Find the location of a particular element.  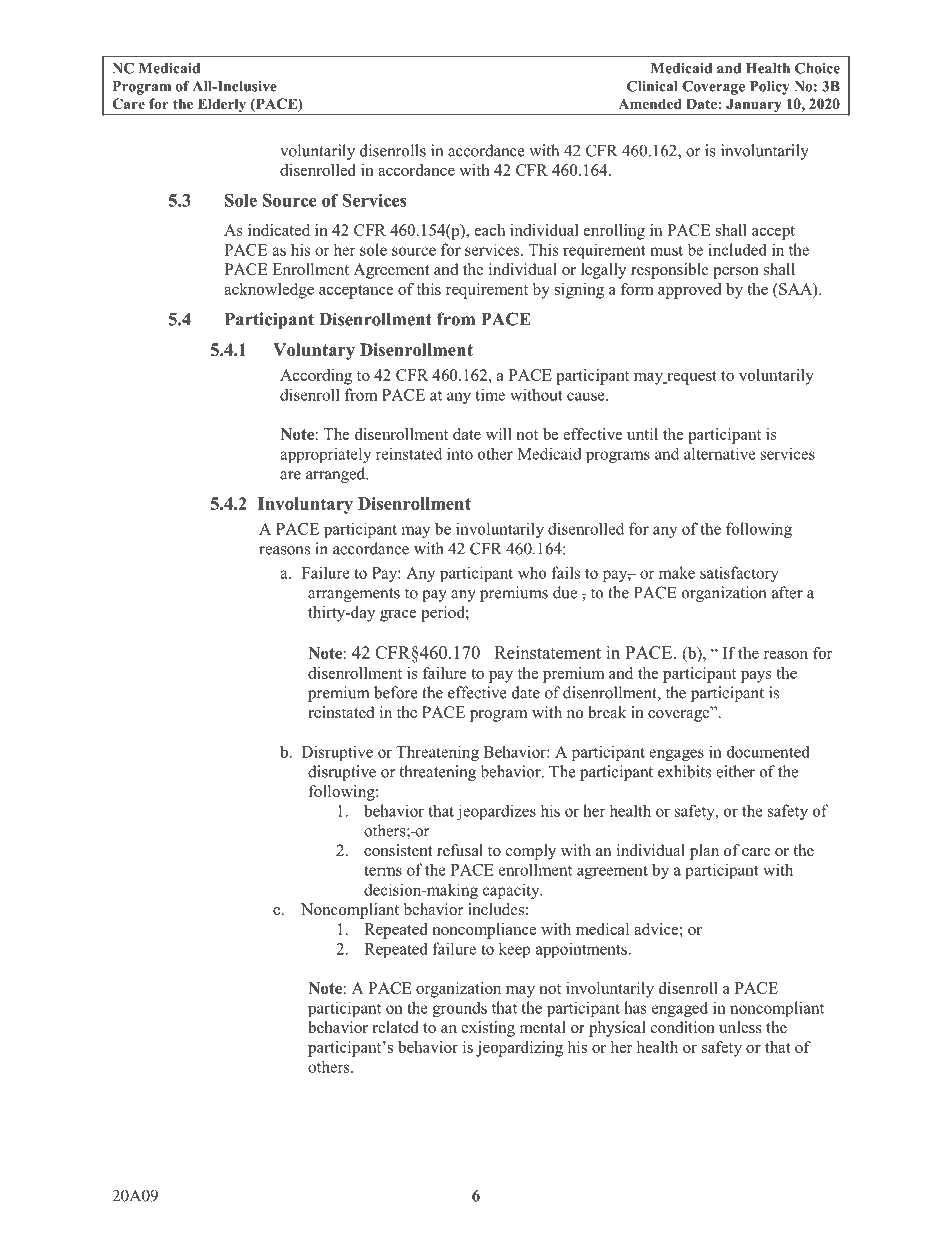

pays is located at coordinates (756, 677).
